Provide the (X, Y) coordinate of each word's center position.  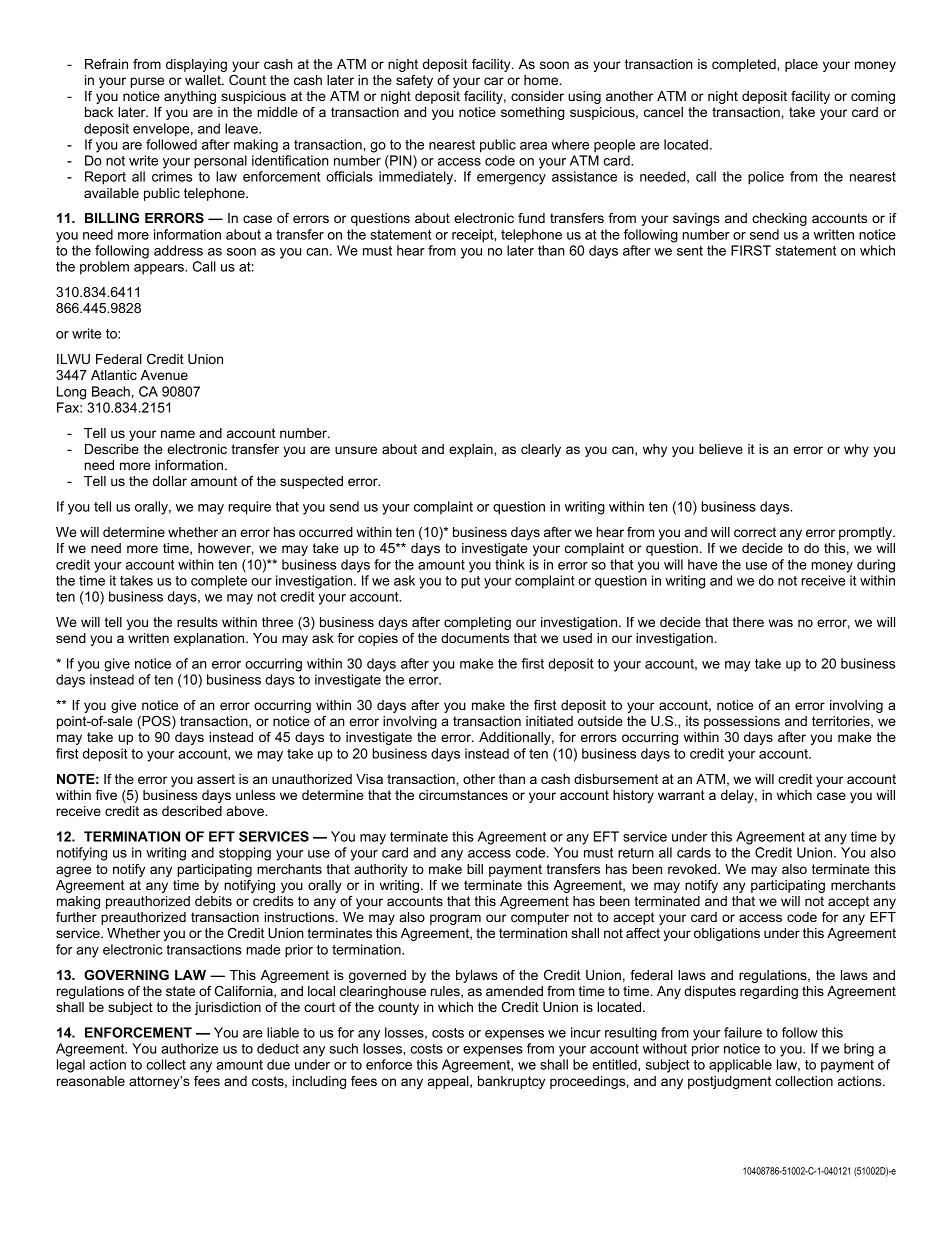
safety (414, 81)
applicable (740, 1066)
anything (190, 97)
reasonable (91, 1081)
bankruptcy (511, 1082)
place (801, 65)
